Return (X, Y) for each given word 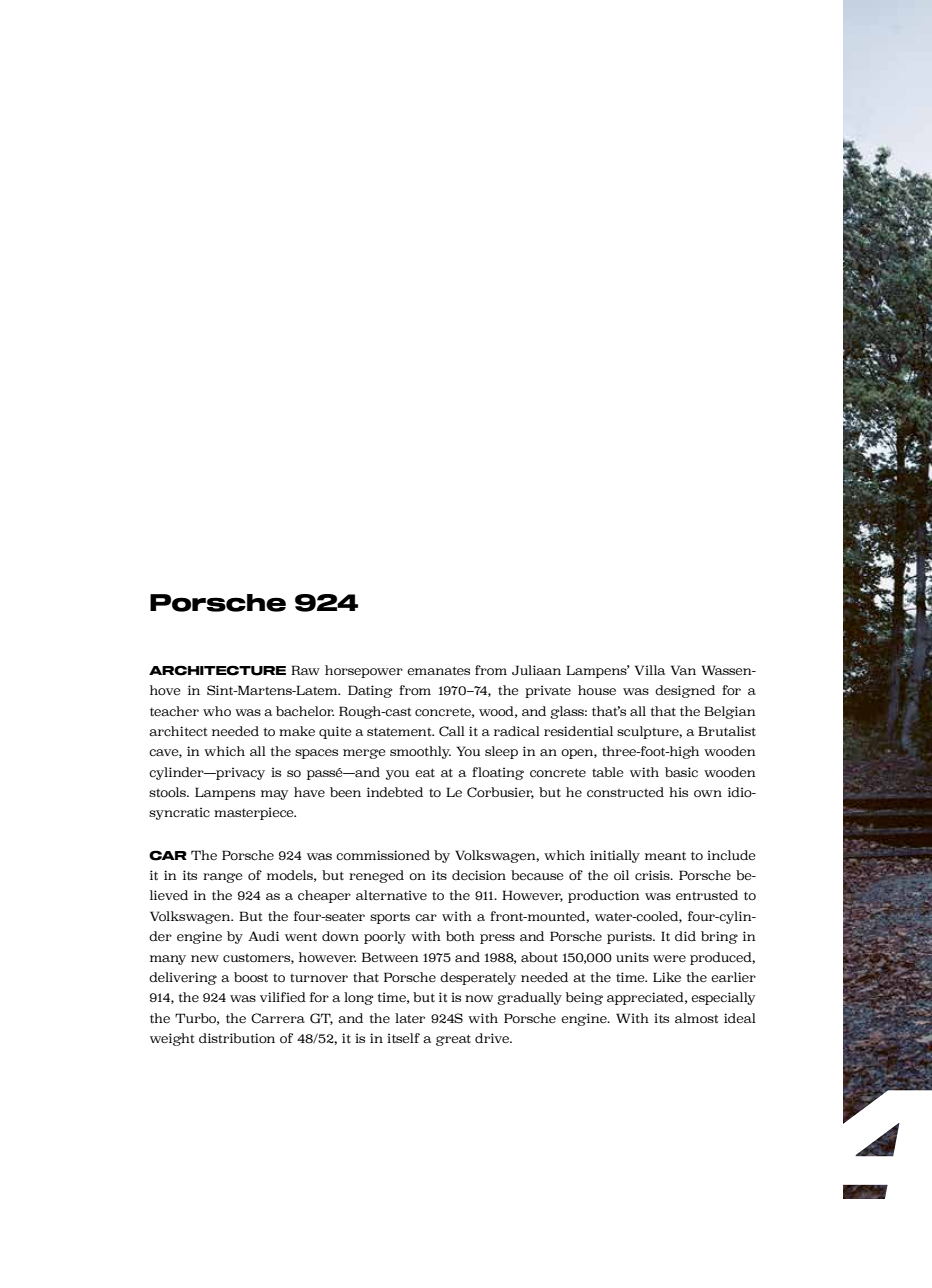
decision (479, 875)
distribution (237, 1038)
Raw (305, 670)
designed (685, 691)
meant (665, 855)
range (223, 878)
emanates (438, 670)
